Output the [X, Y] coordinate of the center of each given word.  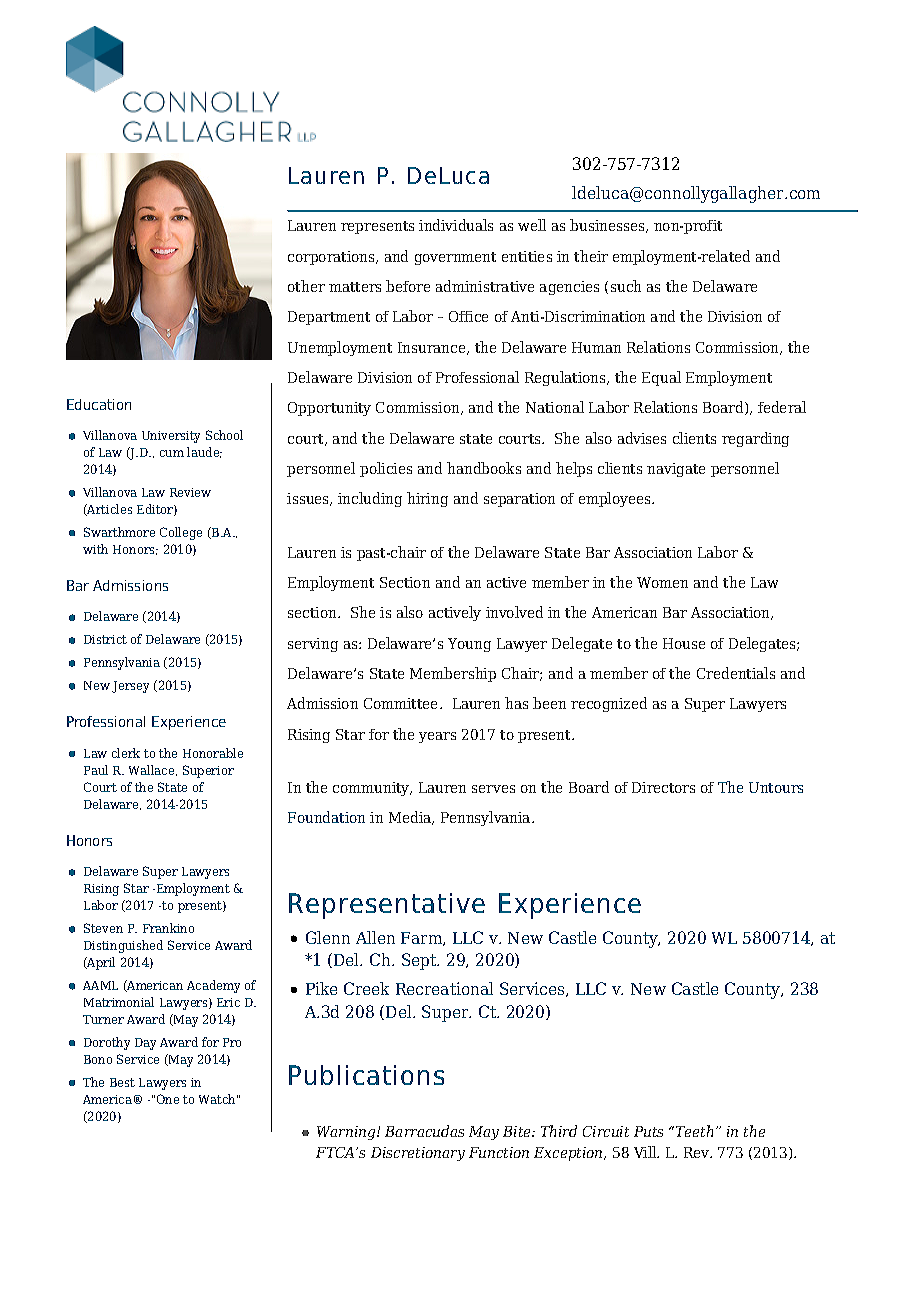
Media [411, 818]
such [626, 286]
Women [662, 582]
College [181, 533]
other [306, 286]
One [168, 1099]
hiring [427, 499]
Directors [663, 787]
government [455, 258]
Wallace [153, 770]
